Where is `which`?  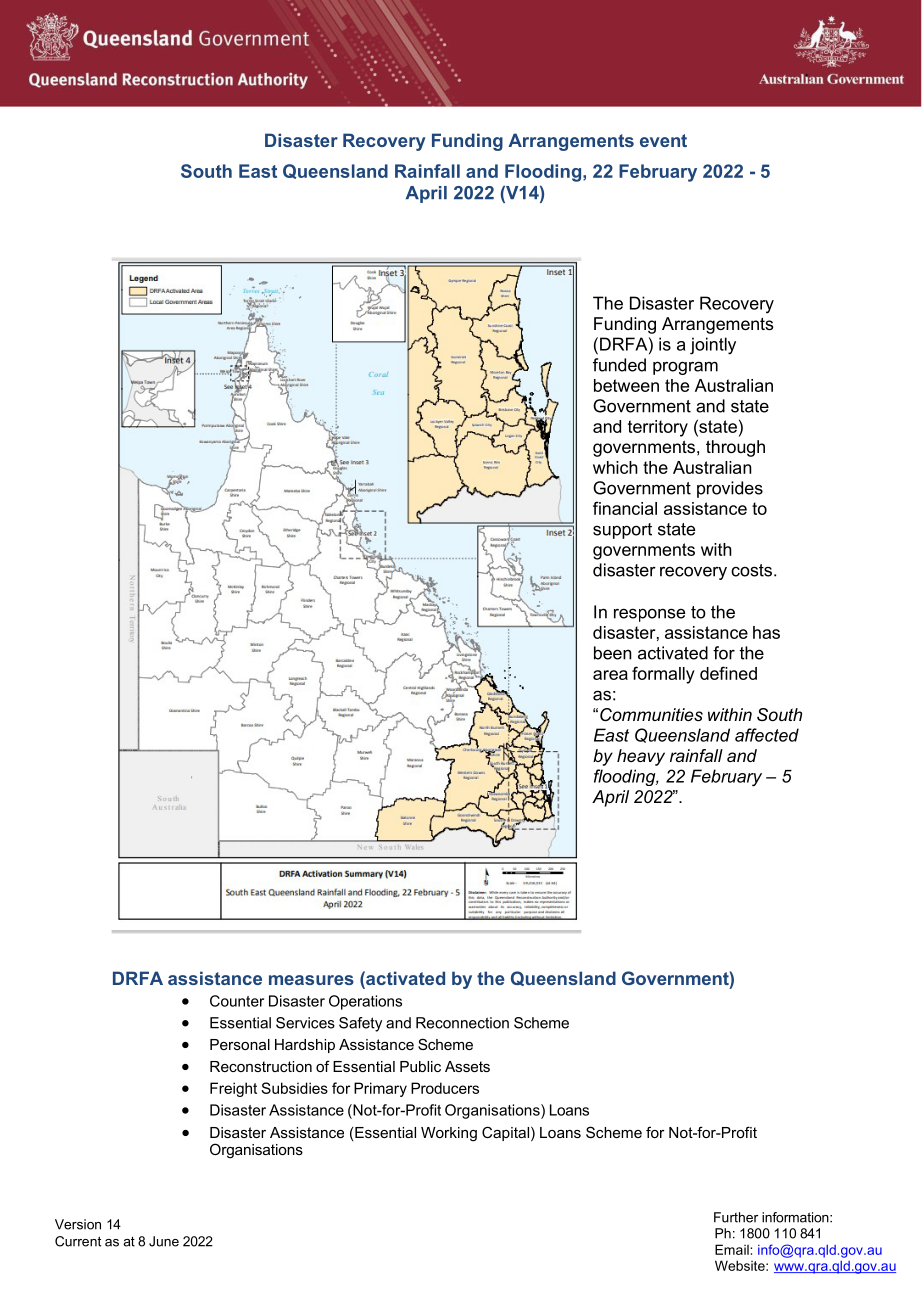
which is located at coordinates (615, 467).
